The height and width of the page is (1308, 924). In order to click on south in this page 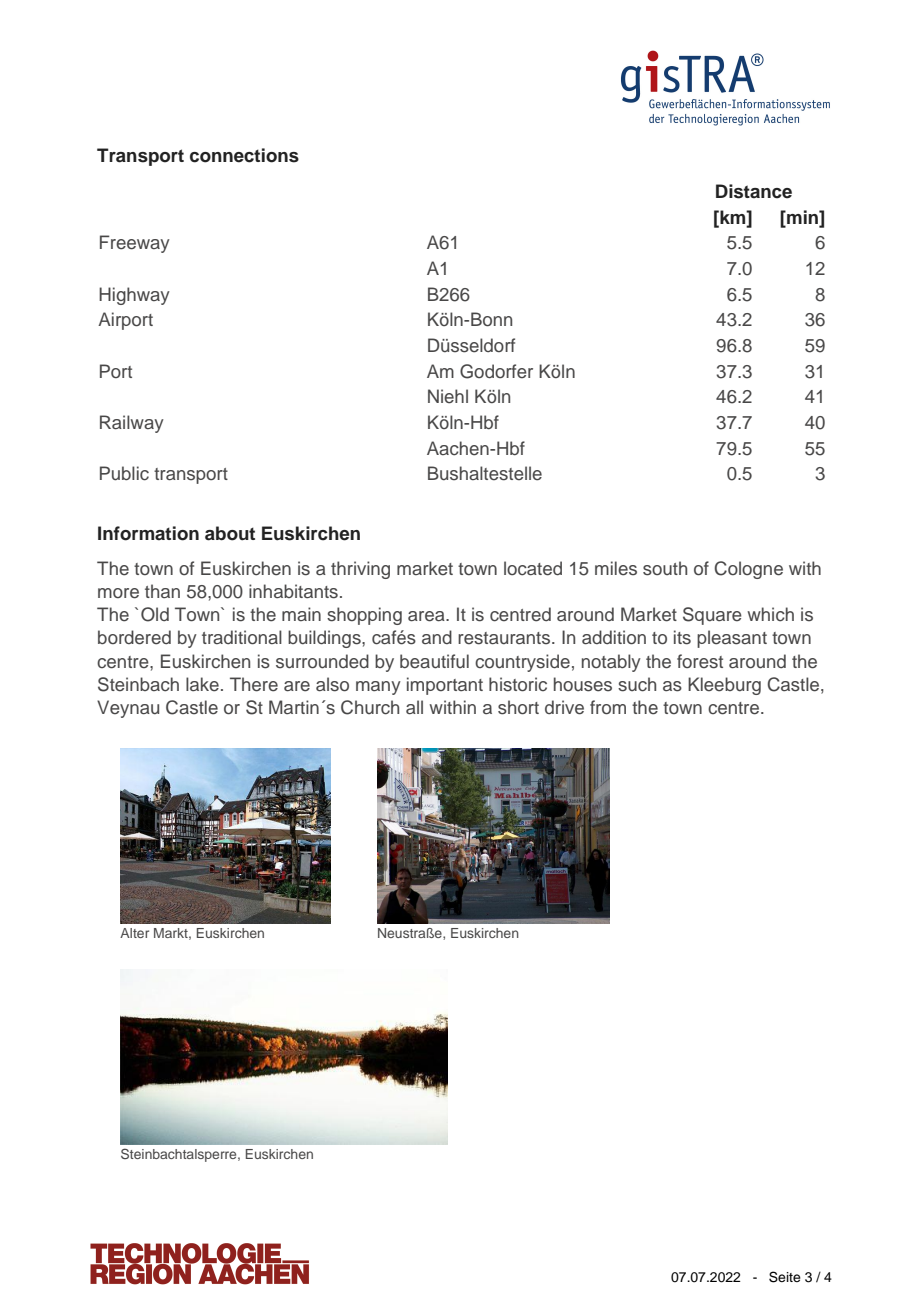, I will do `click(665, 568)`.
